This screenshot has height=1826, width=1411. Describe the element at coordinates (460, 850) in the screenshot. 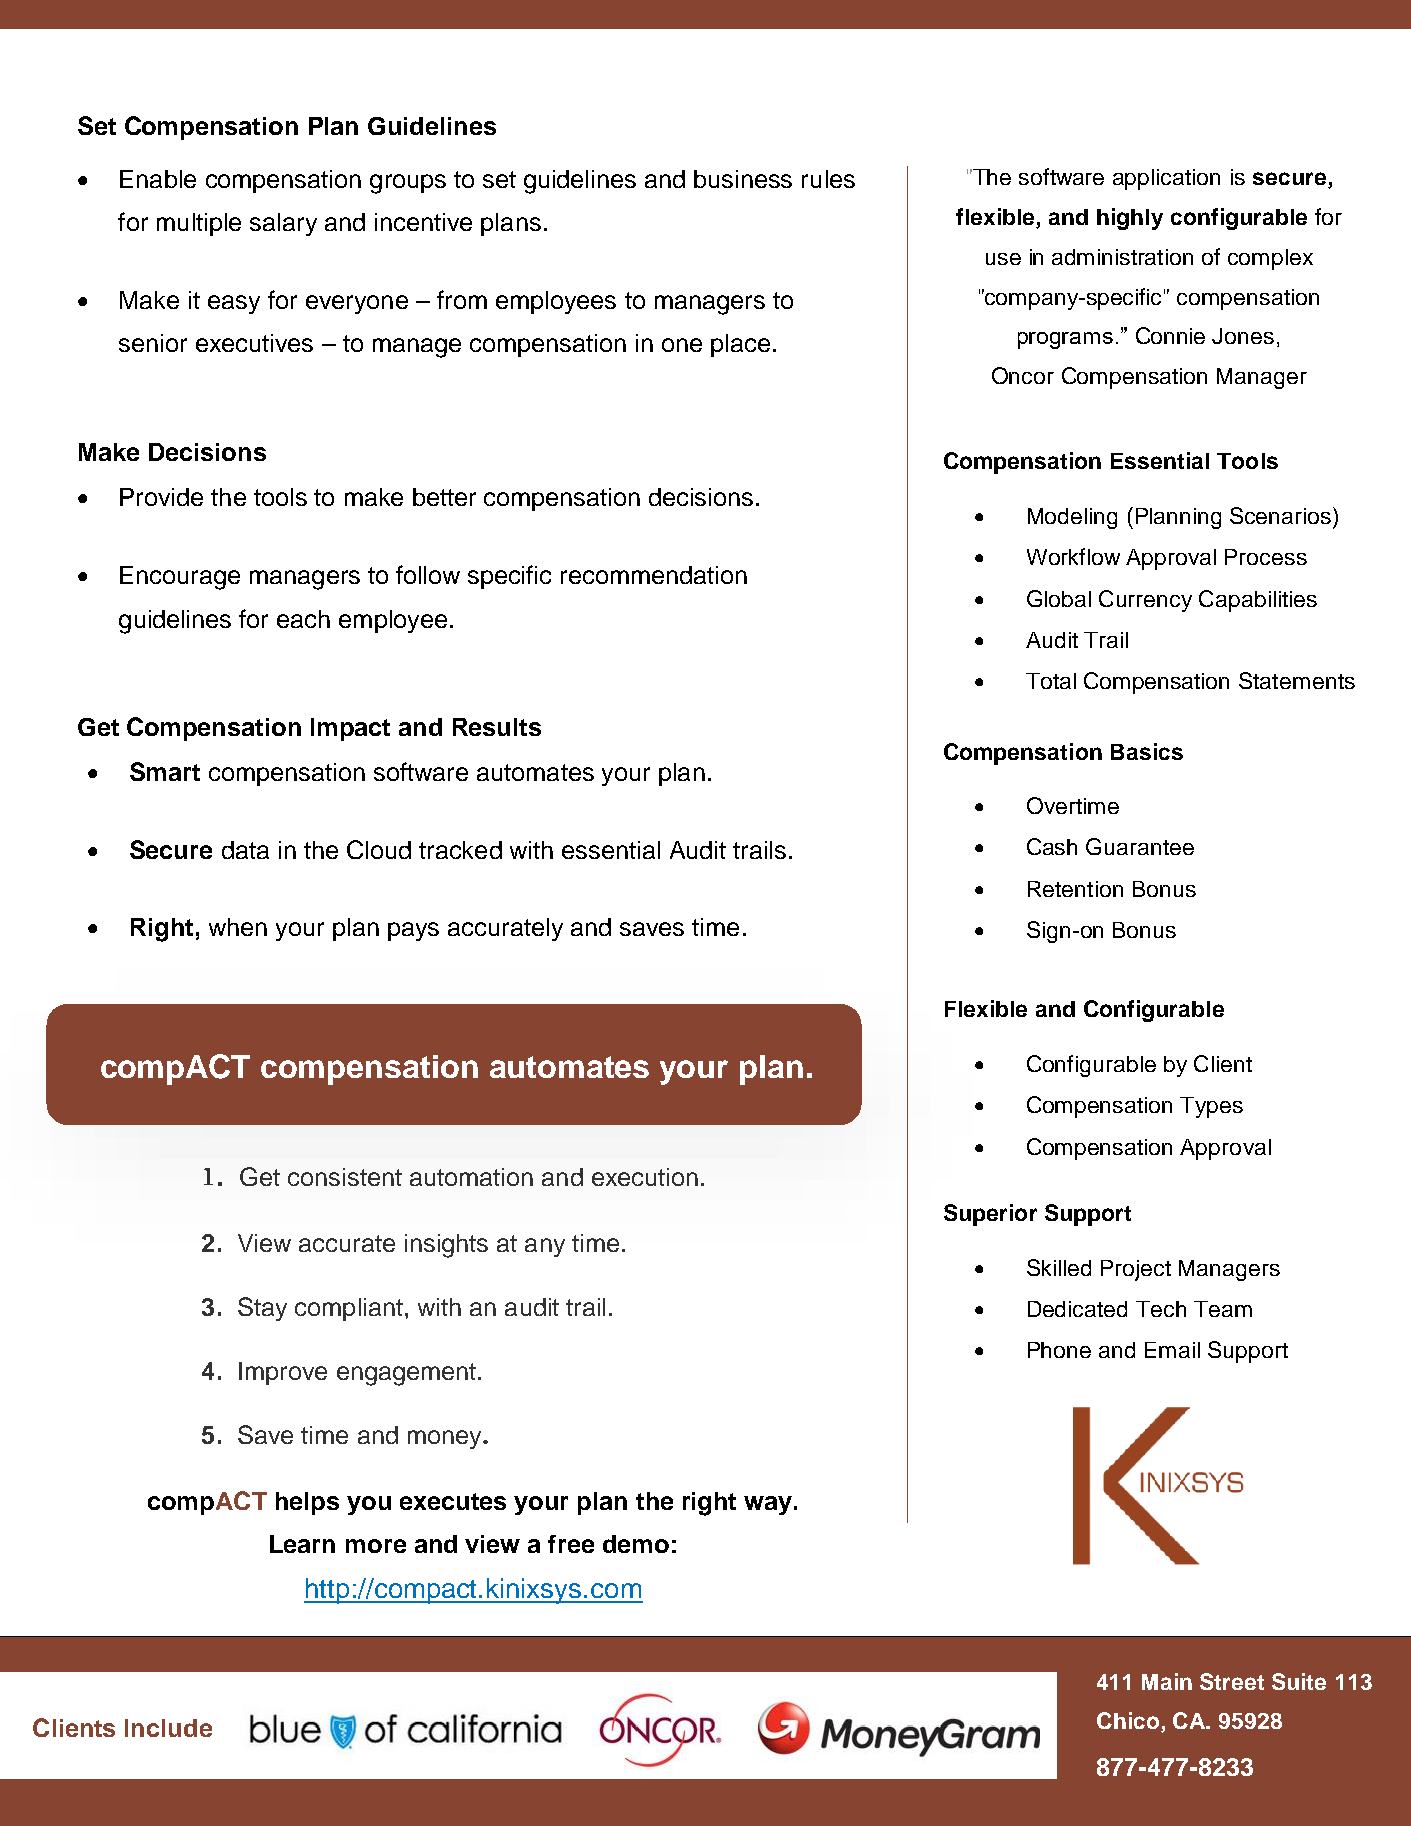

I see `tracked` at that location.
